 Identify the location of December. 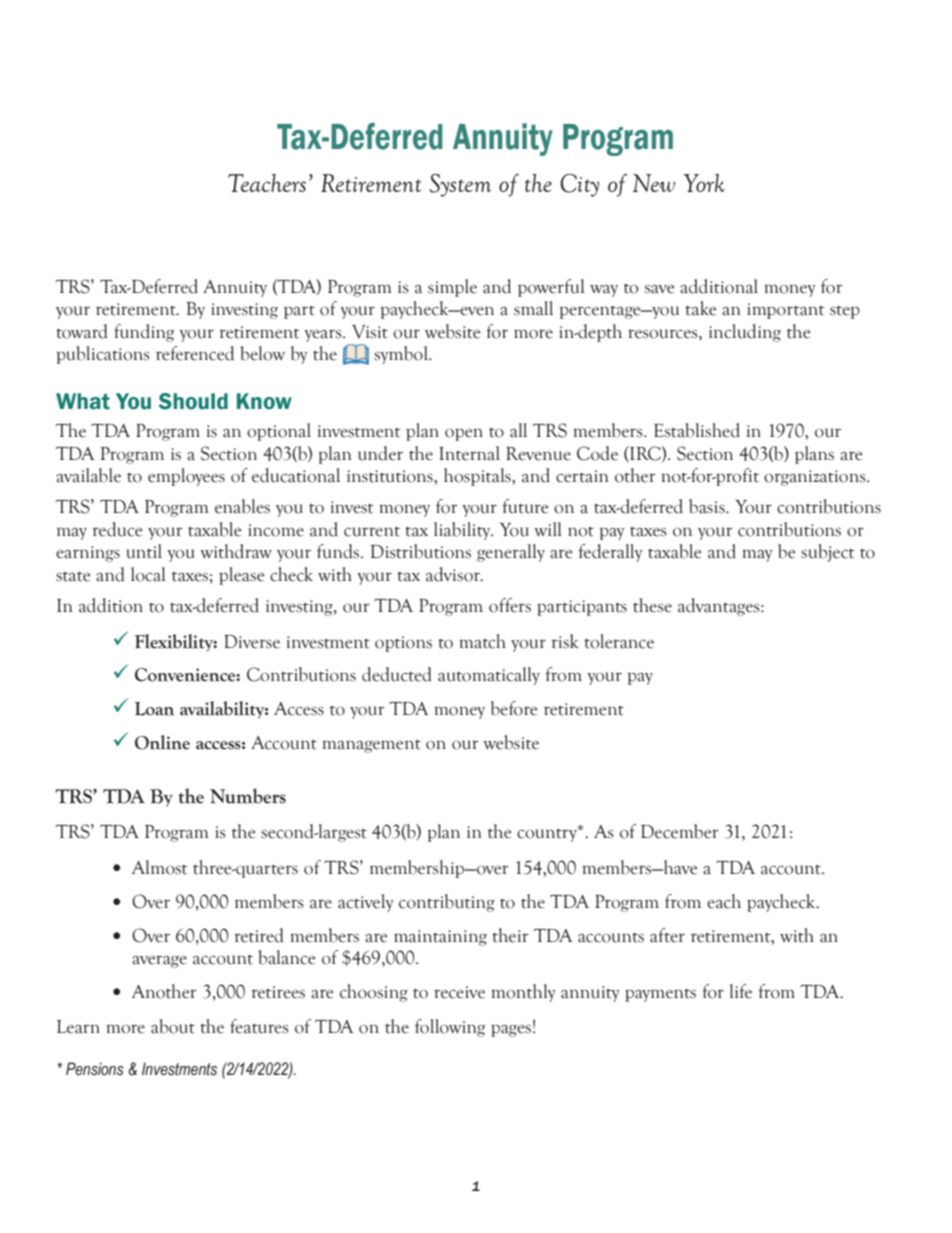
(679, 831).
